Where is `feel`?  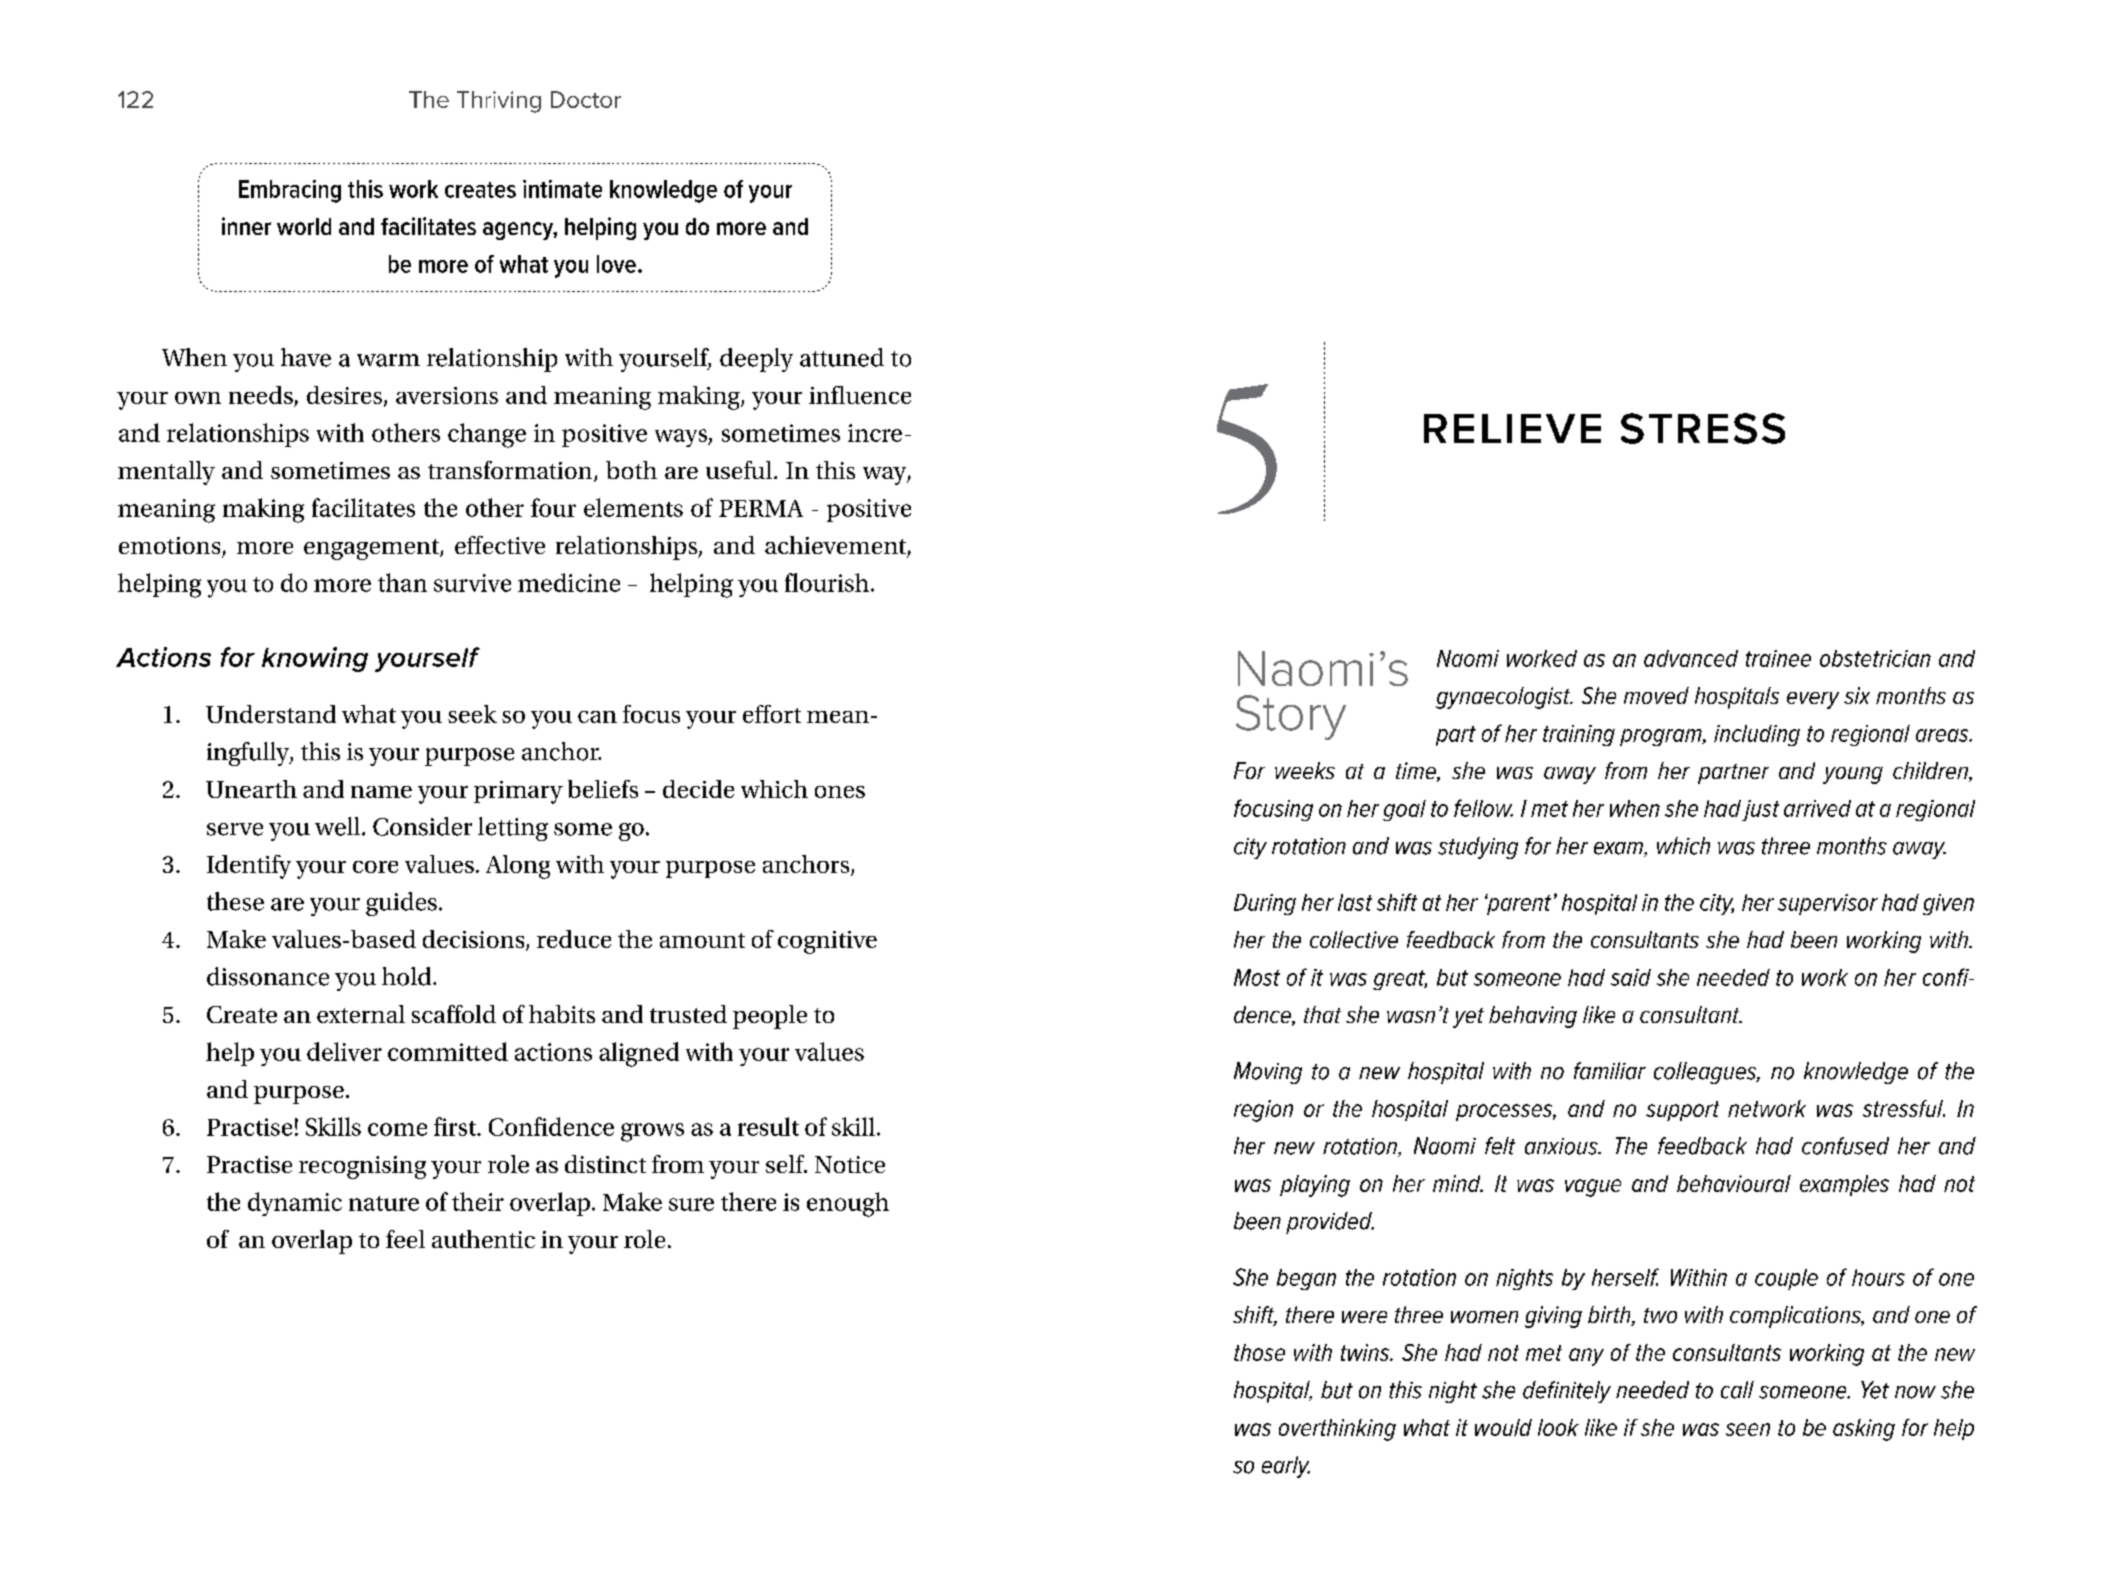
feel is located at coordinates (405, 1239).
